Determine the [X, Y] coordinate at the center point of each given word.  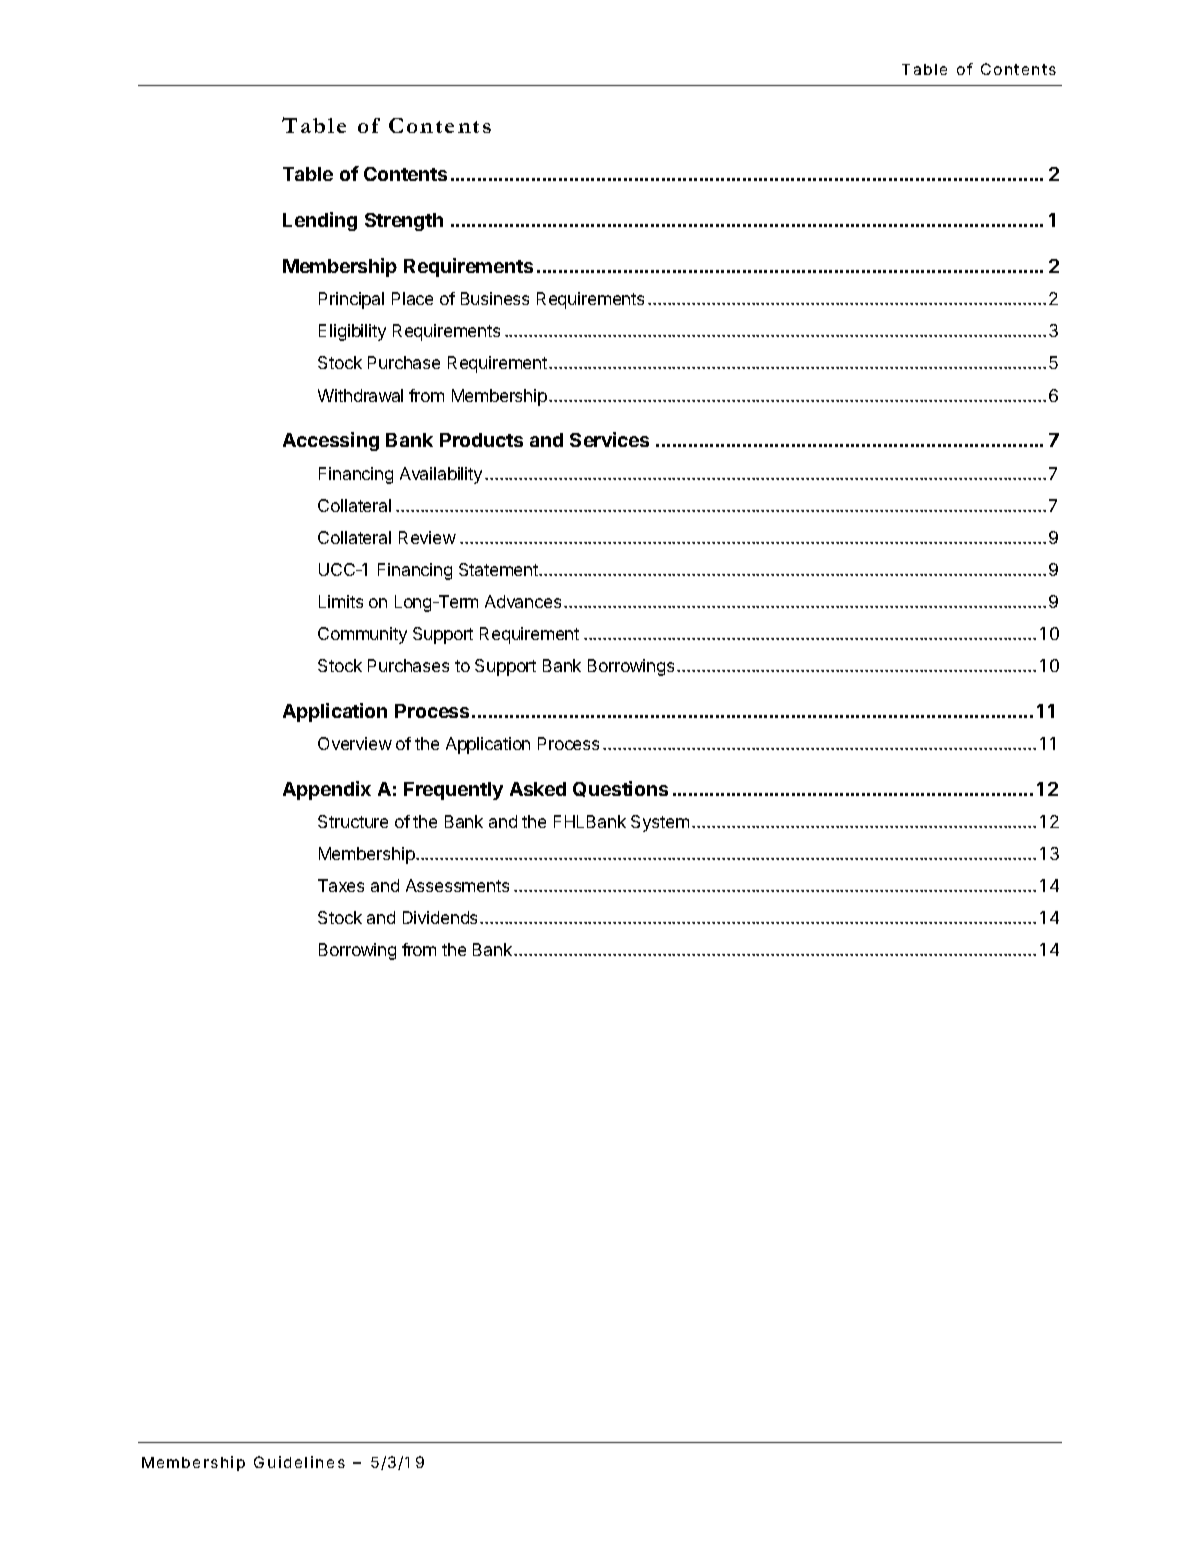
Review [427, 537]
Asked [538, 789]
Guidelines [299, 1462]
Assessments [457, 885]
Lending [320, 221]
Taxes [341, 885]
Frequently [453, 791]
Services [609, 439]
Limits [341, 601]
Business [495, 298]
